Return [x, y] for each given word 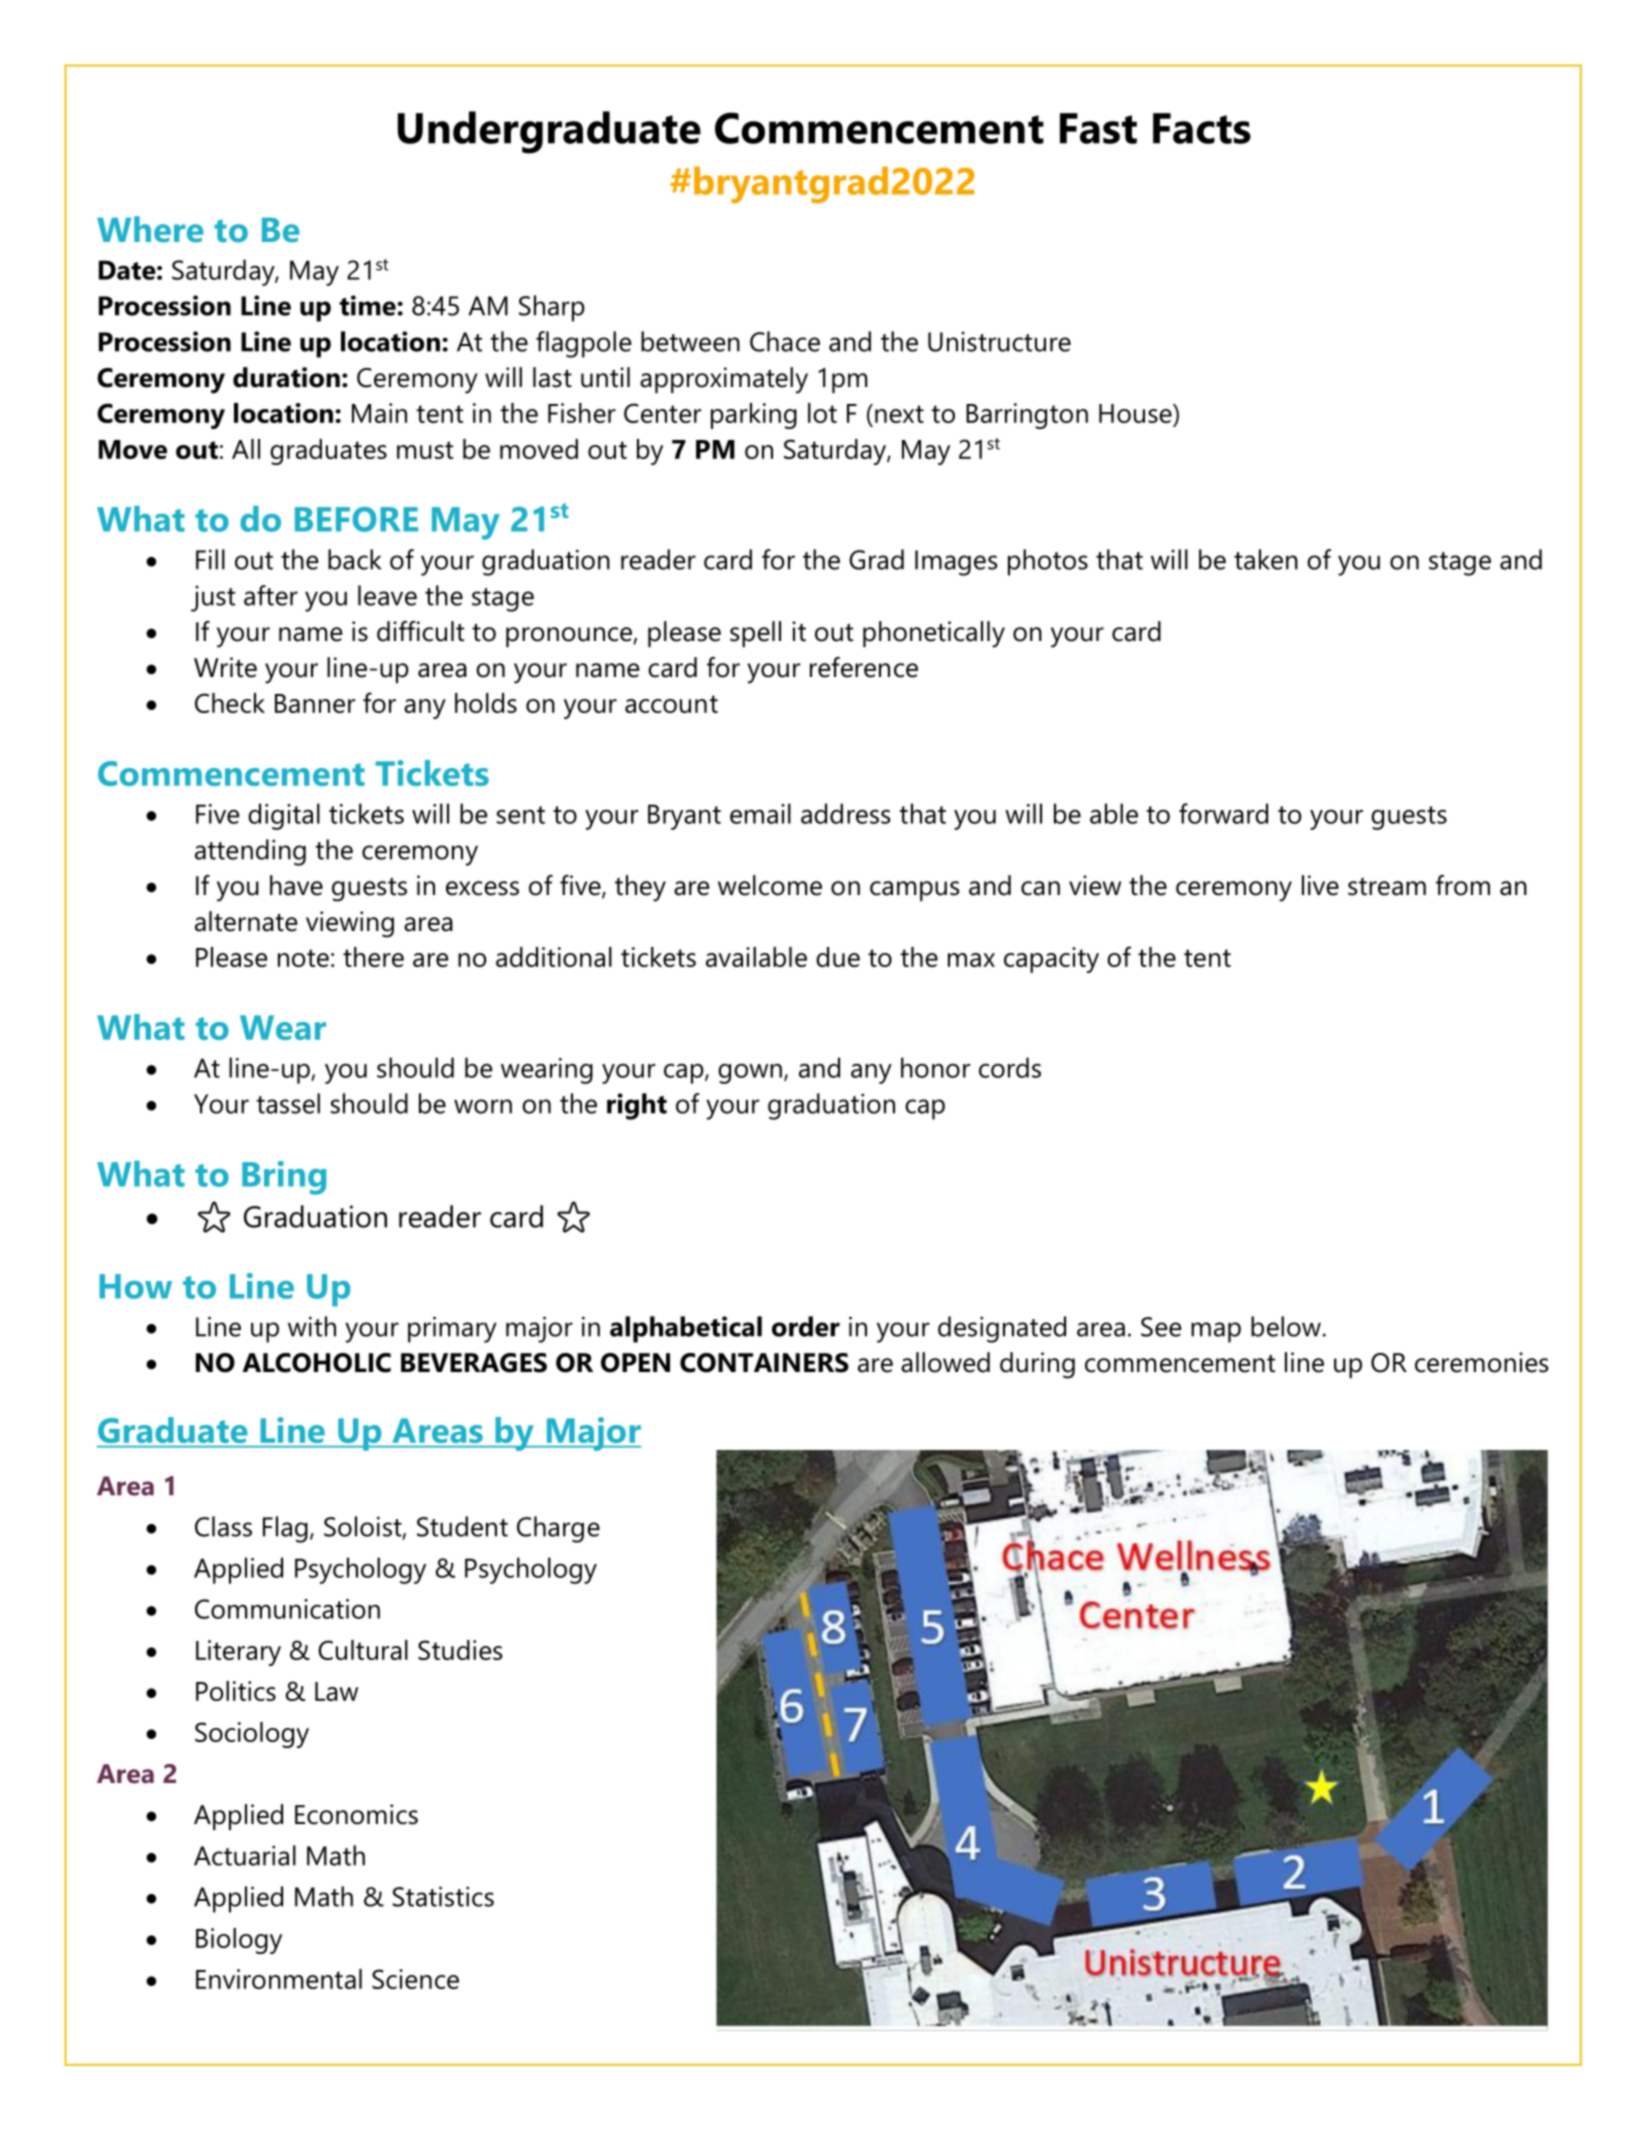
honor [935, 1067]
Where [150, 229]
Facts [1202, 128]
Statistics [443, 1896]
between [690, 341]
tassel [288, 1103]
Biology [239, 1941]
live [1320, 885]
